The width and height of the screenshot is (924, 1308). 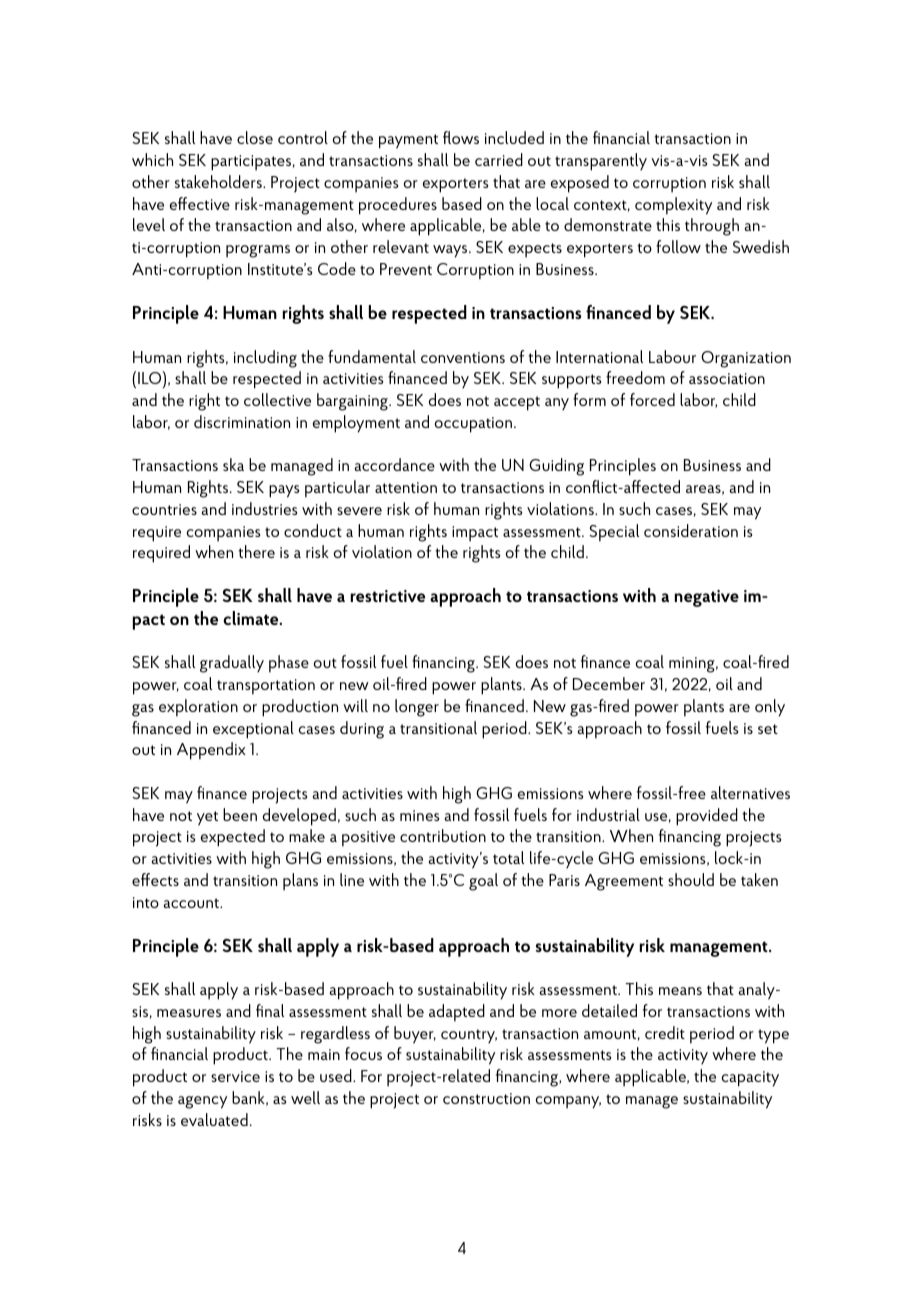 What do you see at coordinates (211, 751) in the screenshot?
I see `Appendix` at bounding box center [211, 751].
